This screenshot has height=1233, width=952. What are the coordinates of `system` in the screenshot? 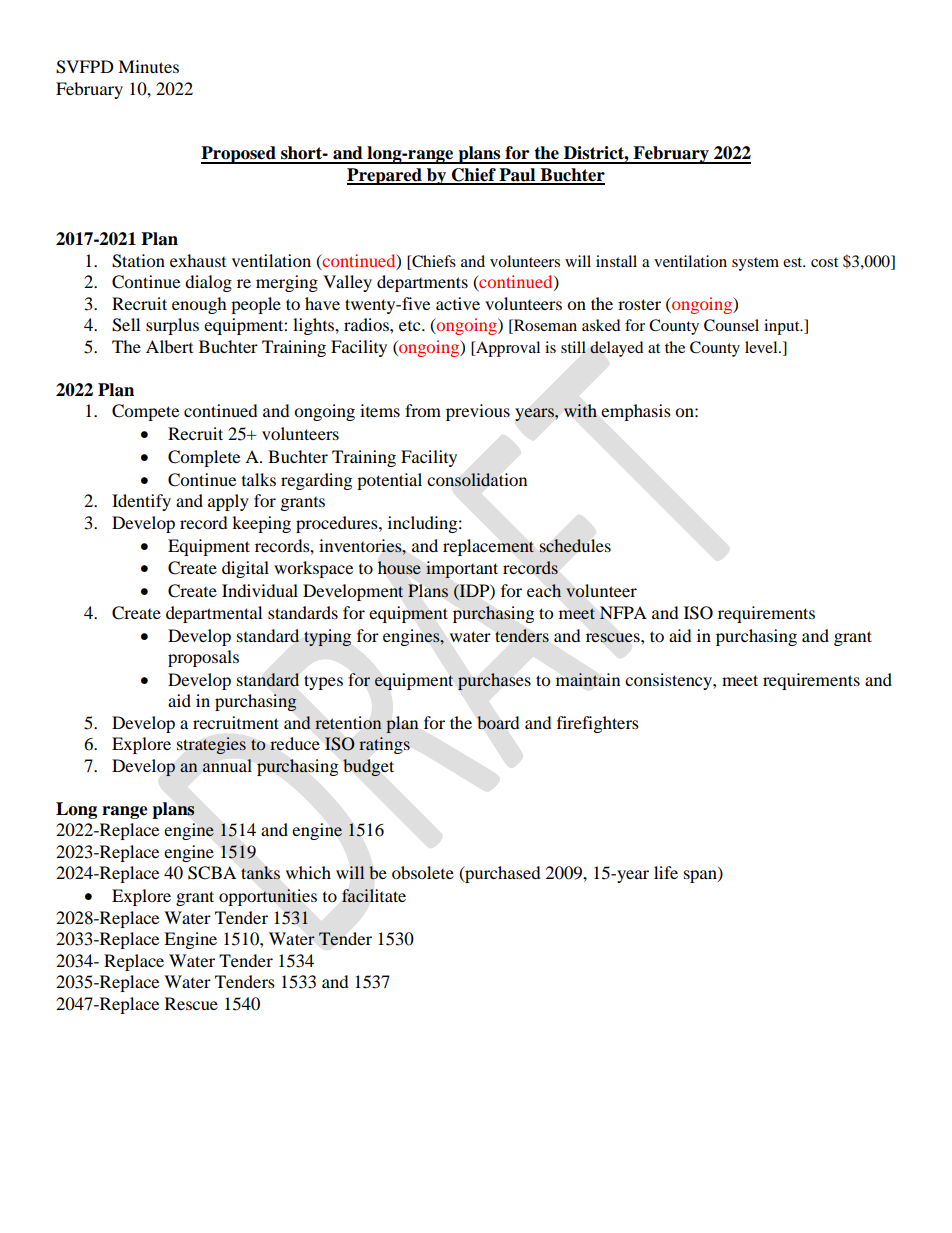 It's located at (755, 264).
